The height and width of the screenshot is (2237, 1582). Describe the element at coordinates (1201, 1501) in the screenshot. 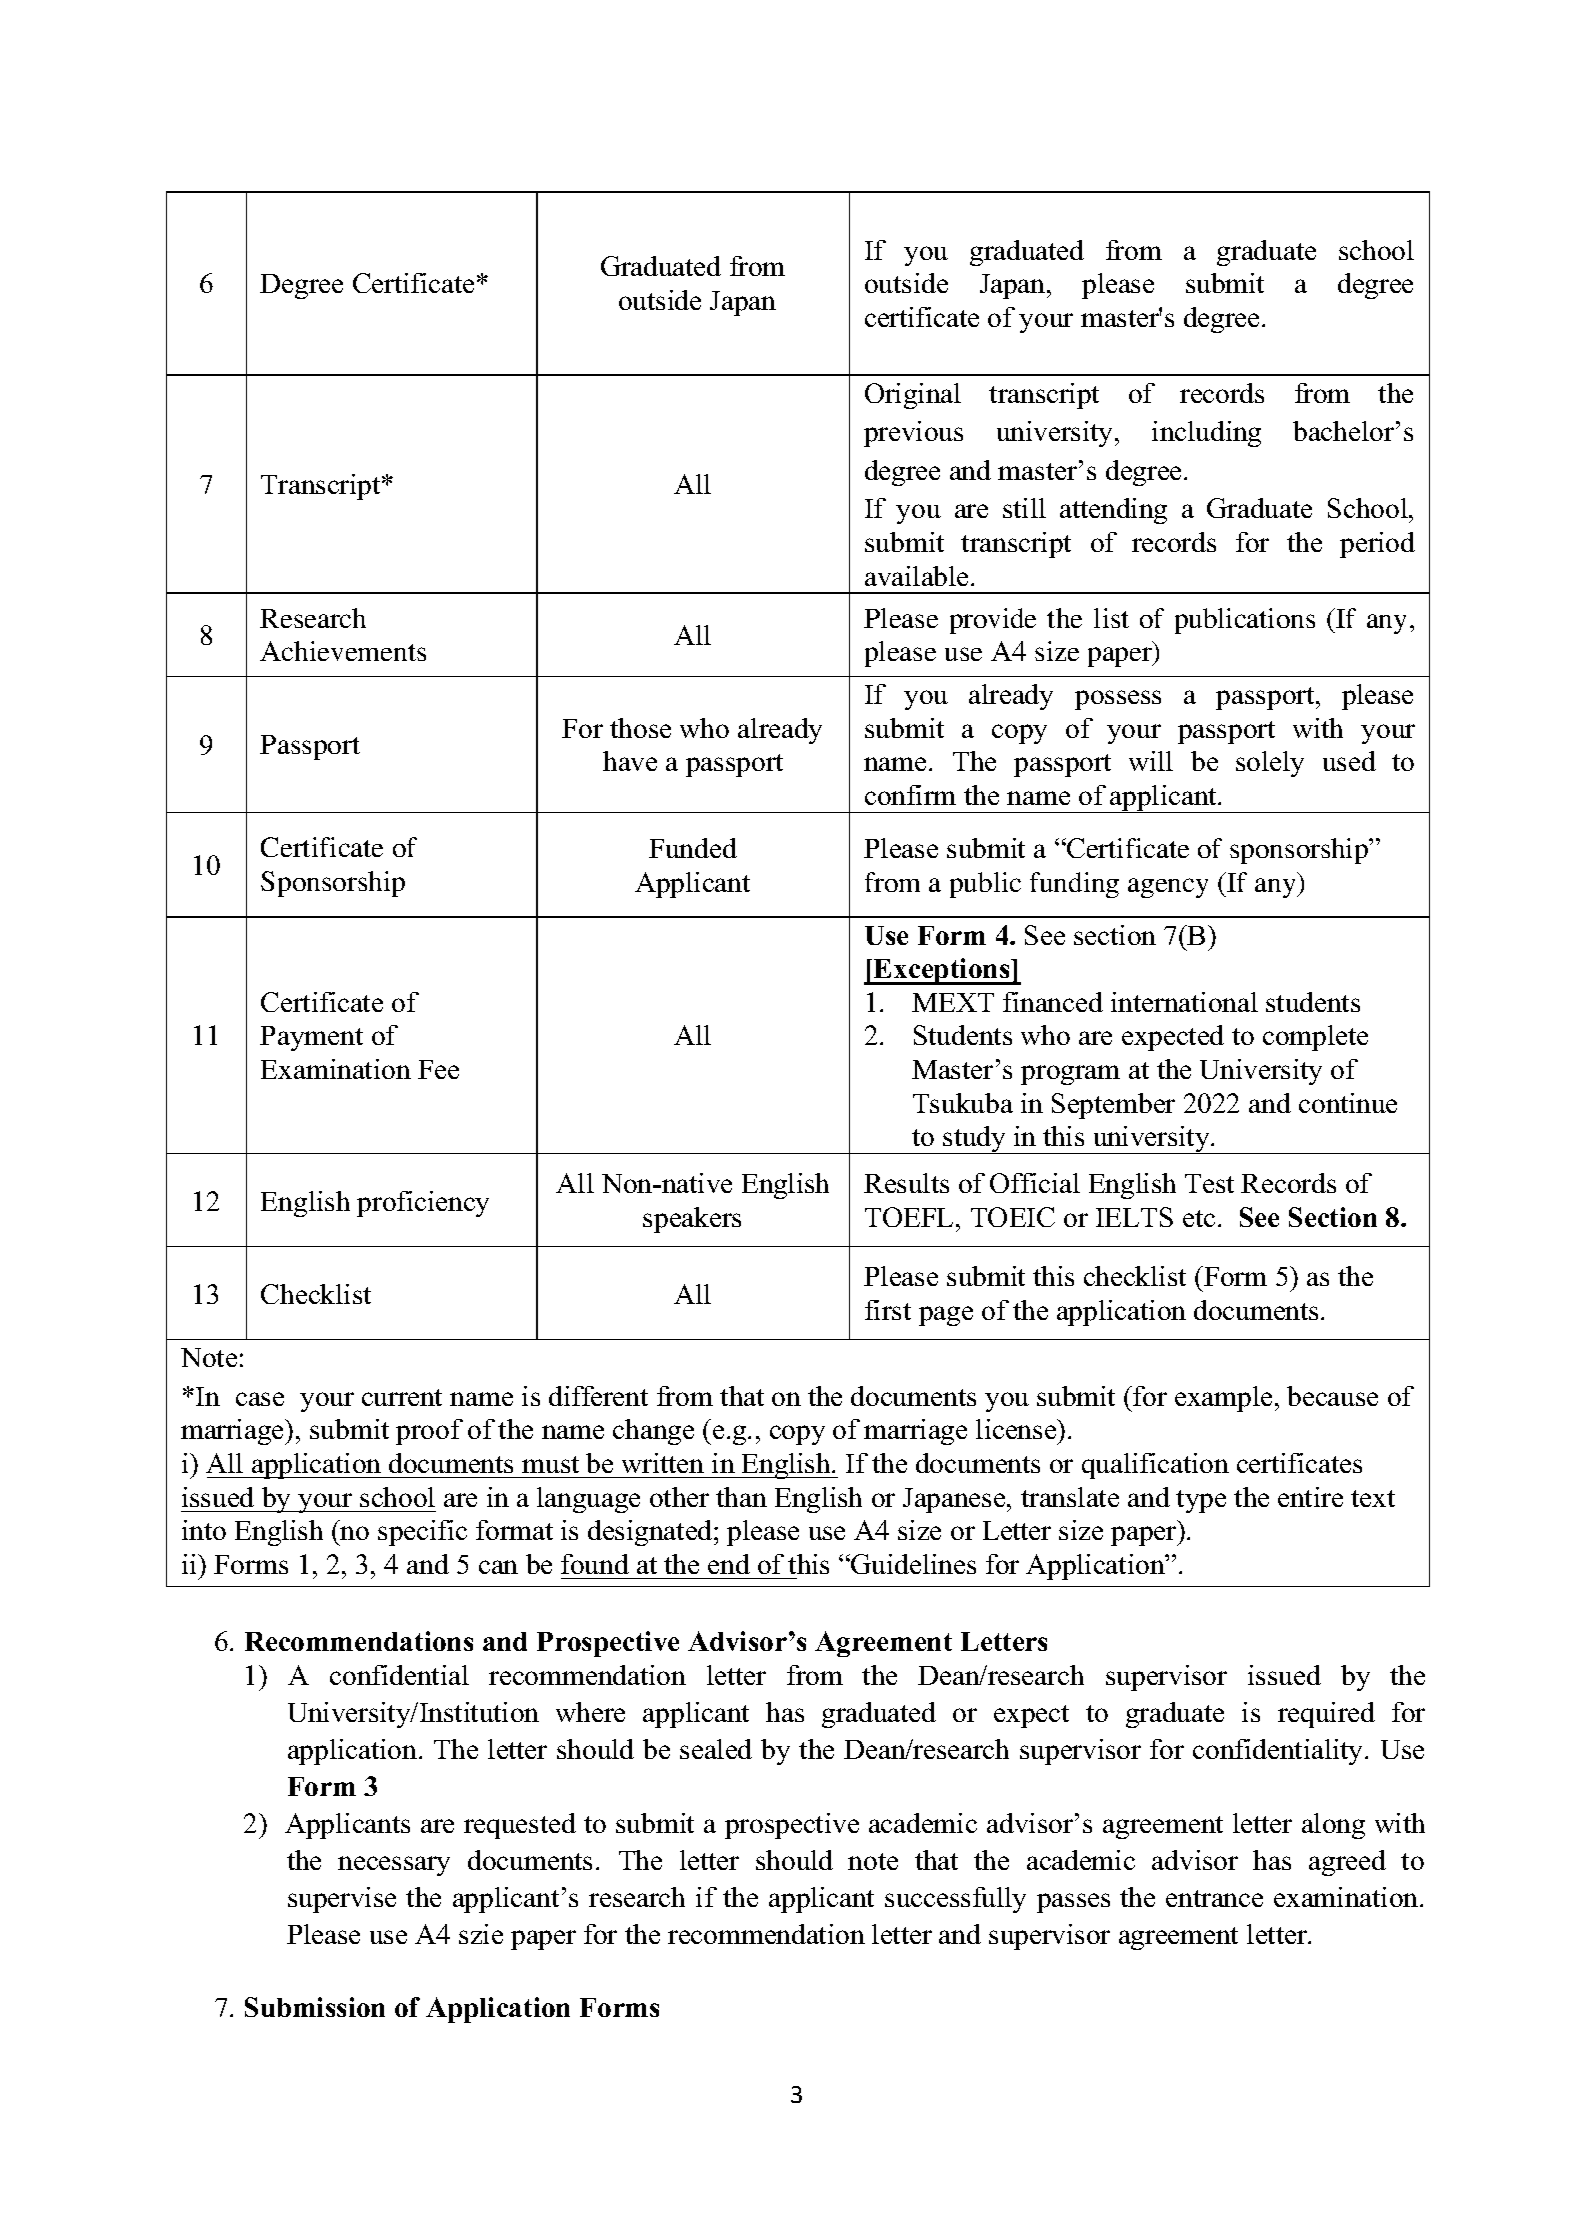

I see `type` at that location.
